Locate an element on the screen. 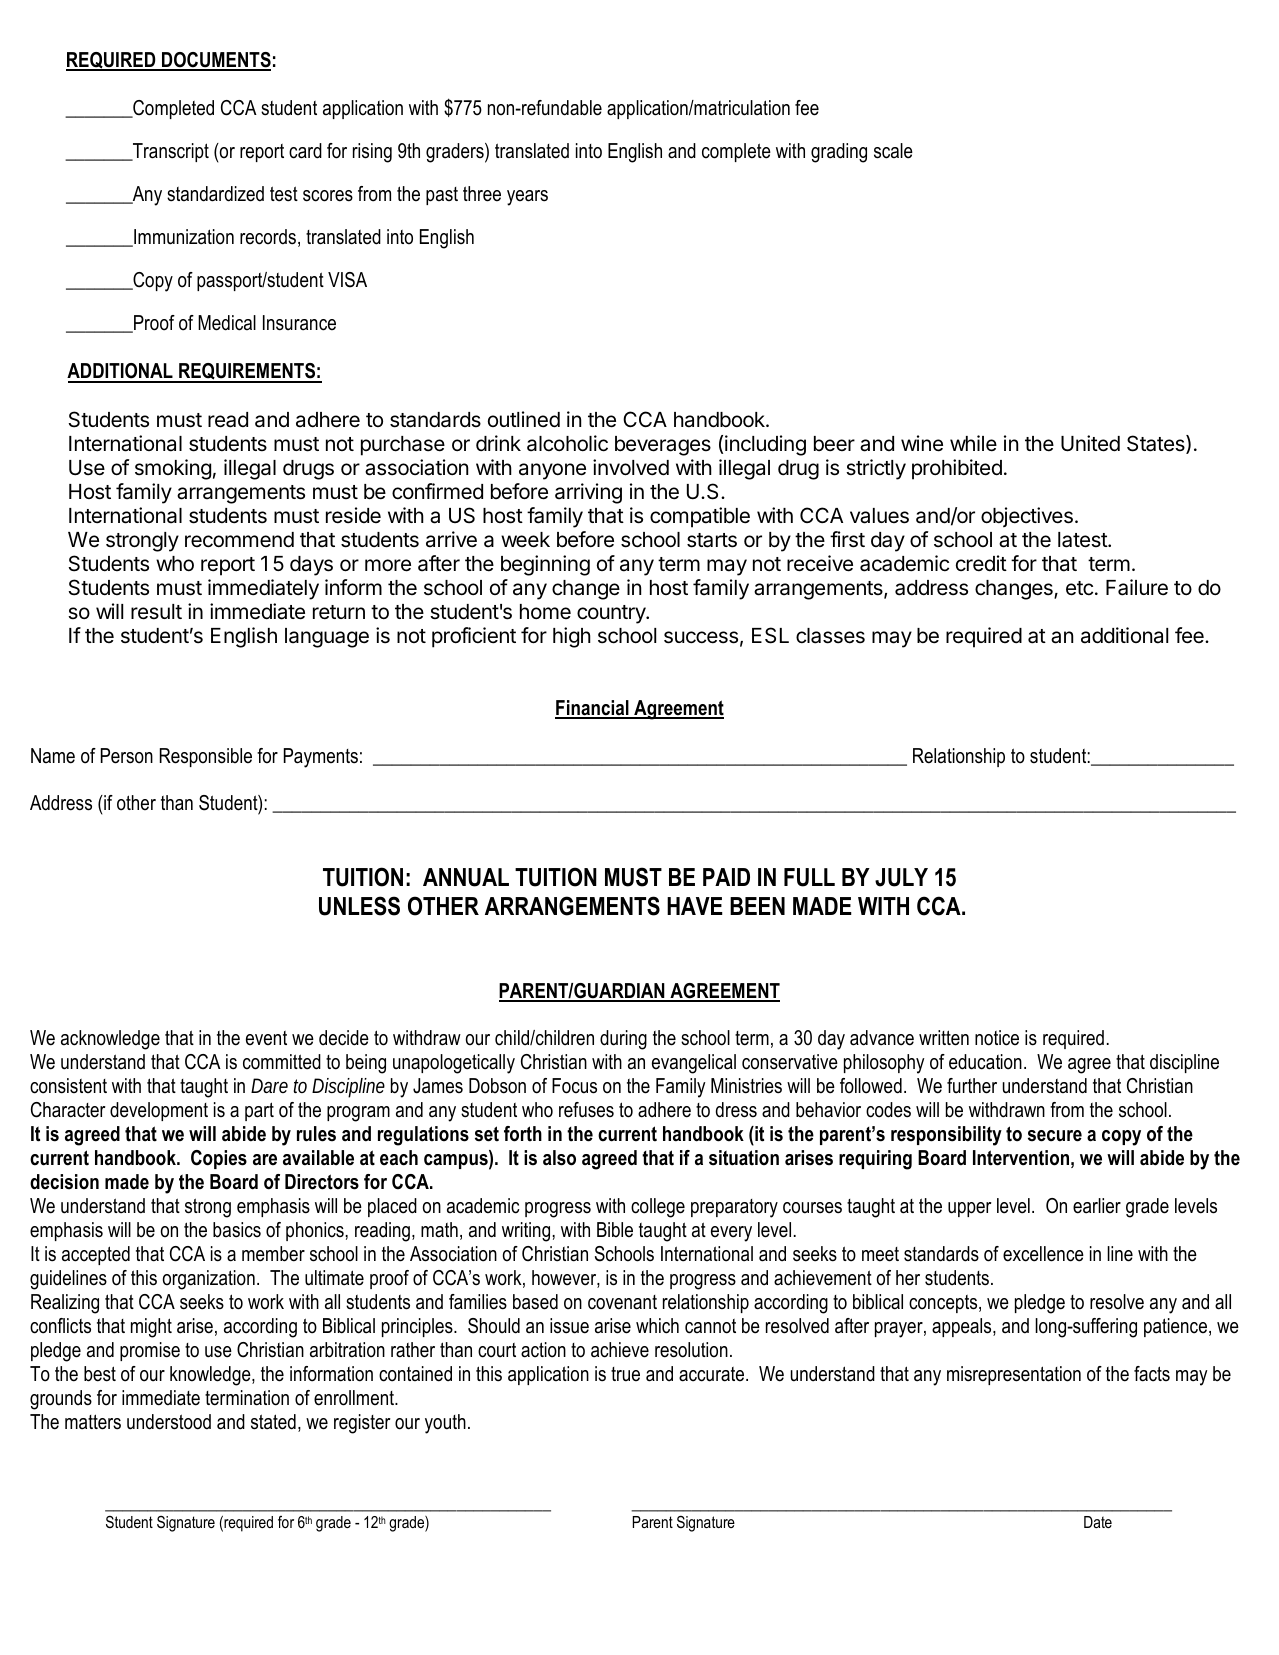  involved is located at coordinates (631, 467).
